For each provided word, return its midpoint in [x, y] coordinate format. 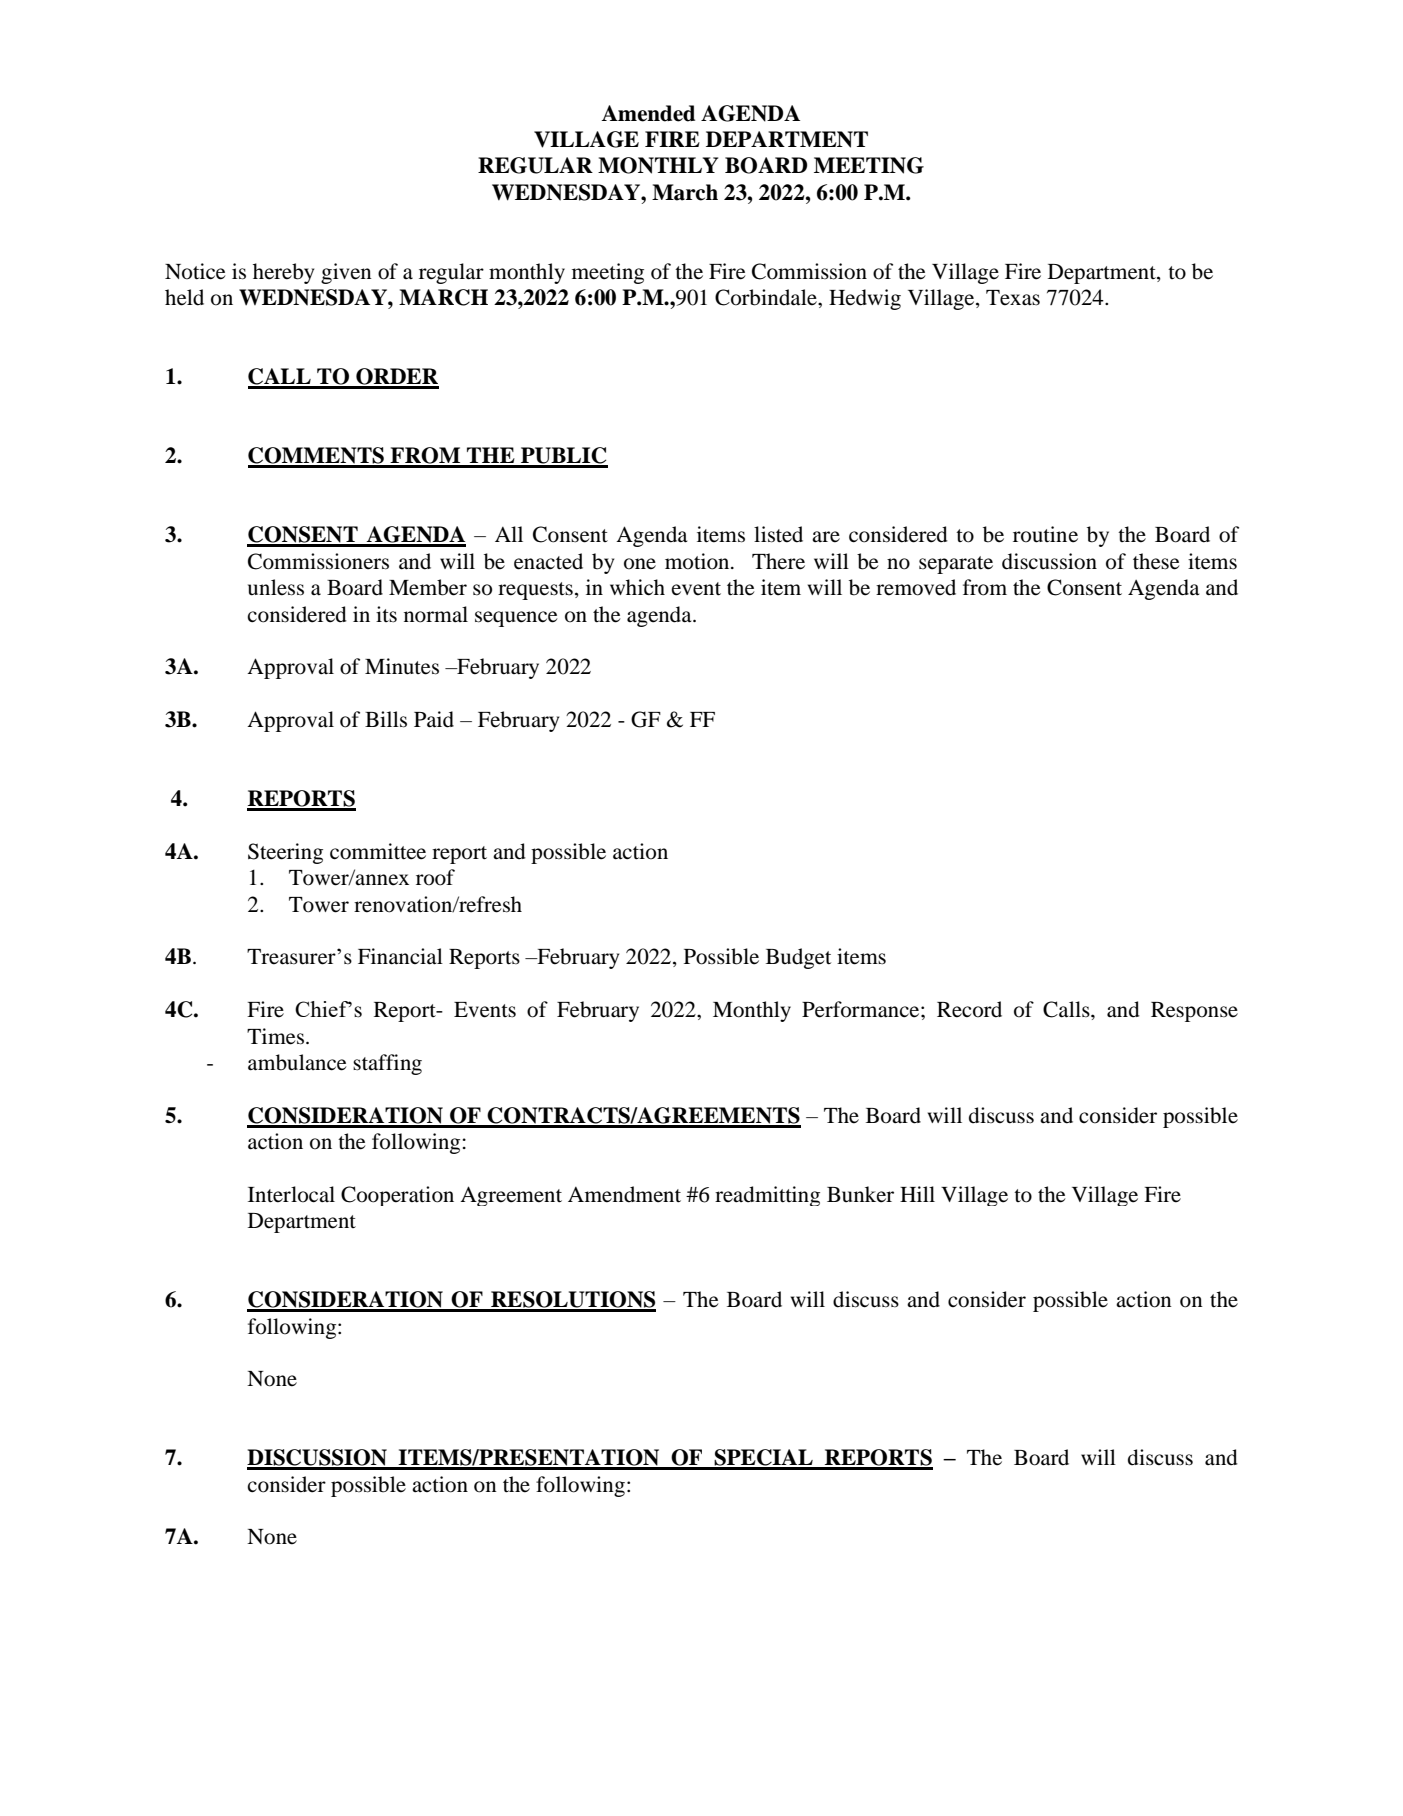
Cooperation [397, 1196]
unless [276, 587]
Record [969, 1009]
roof [435, 877]
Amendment [624, 1194]
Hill [917, 1194]
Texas [1013, 298]
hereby [283, 273]
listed [778, 534]
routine [1045, 534]
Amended [648, 113]
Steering [285, 853]
